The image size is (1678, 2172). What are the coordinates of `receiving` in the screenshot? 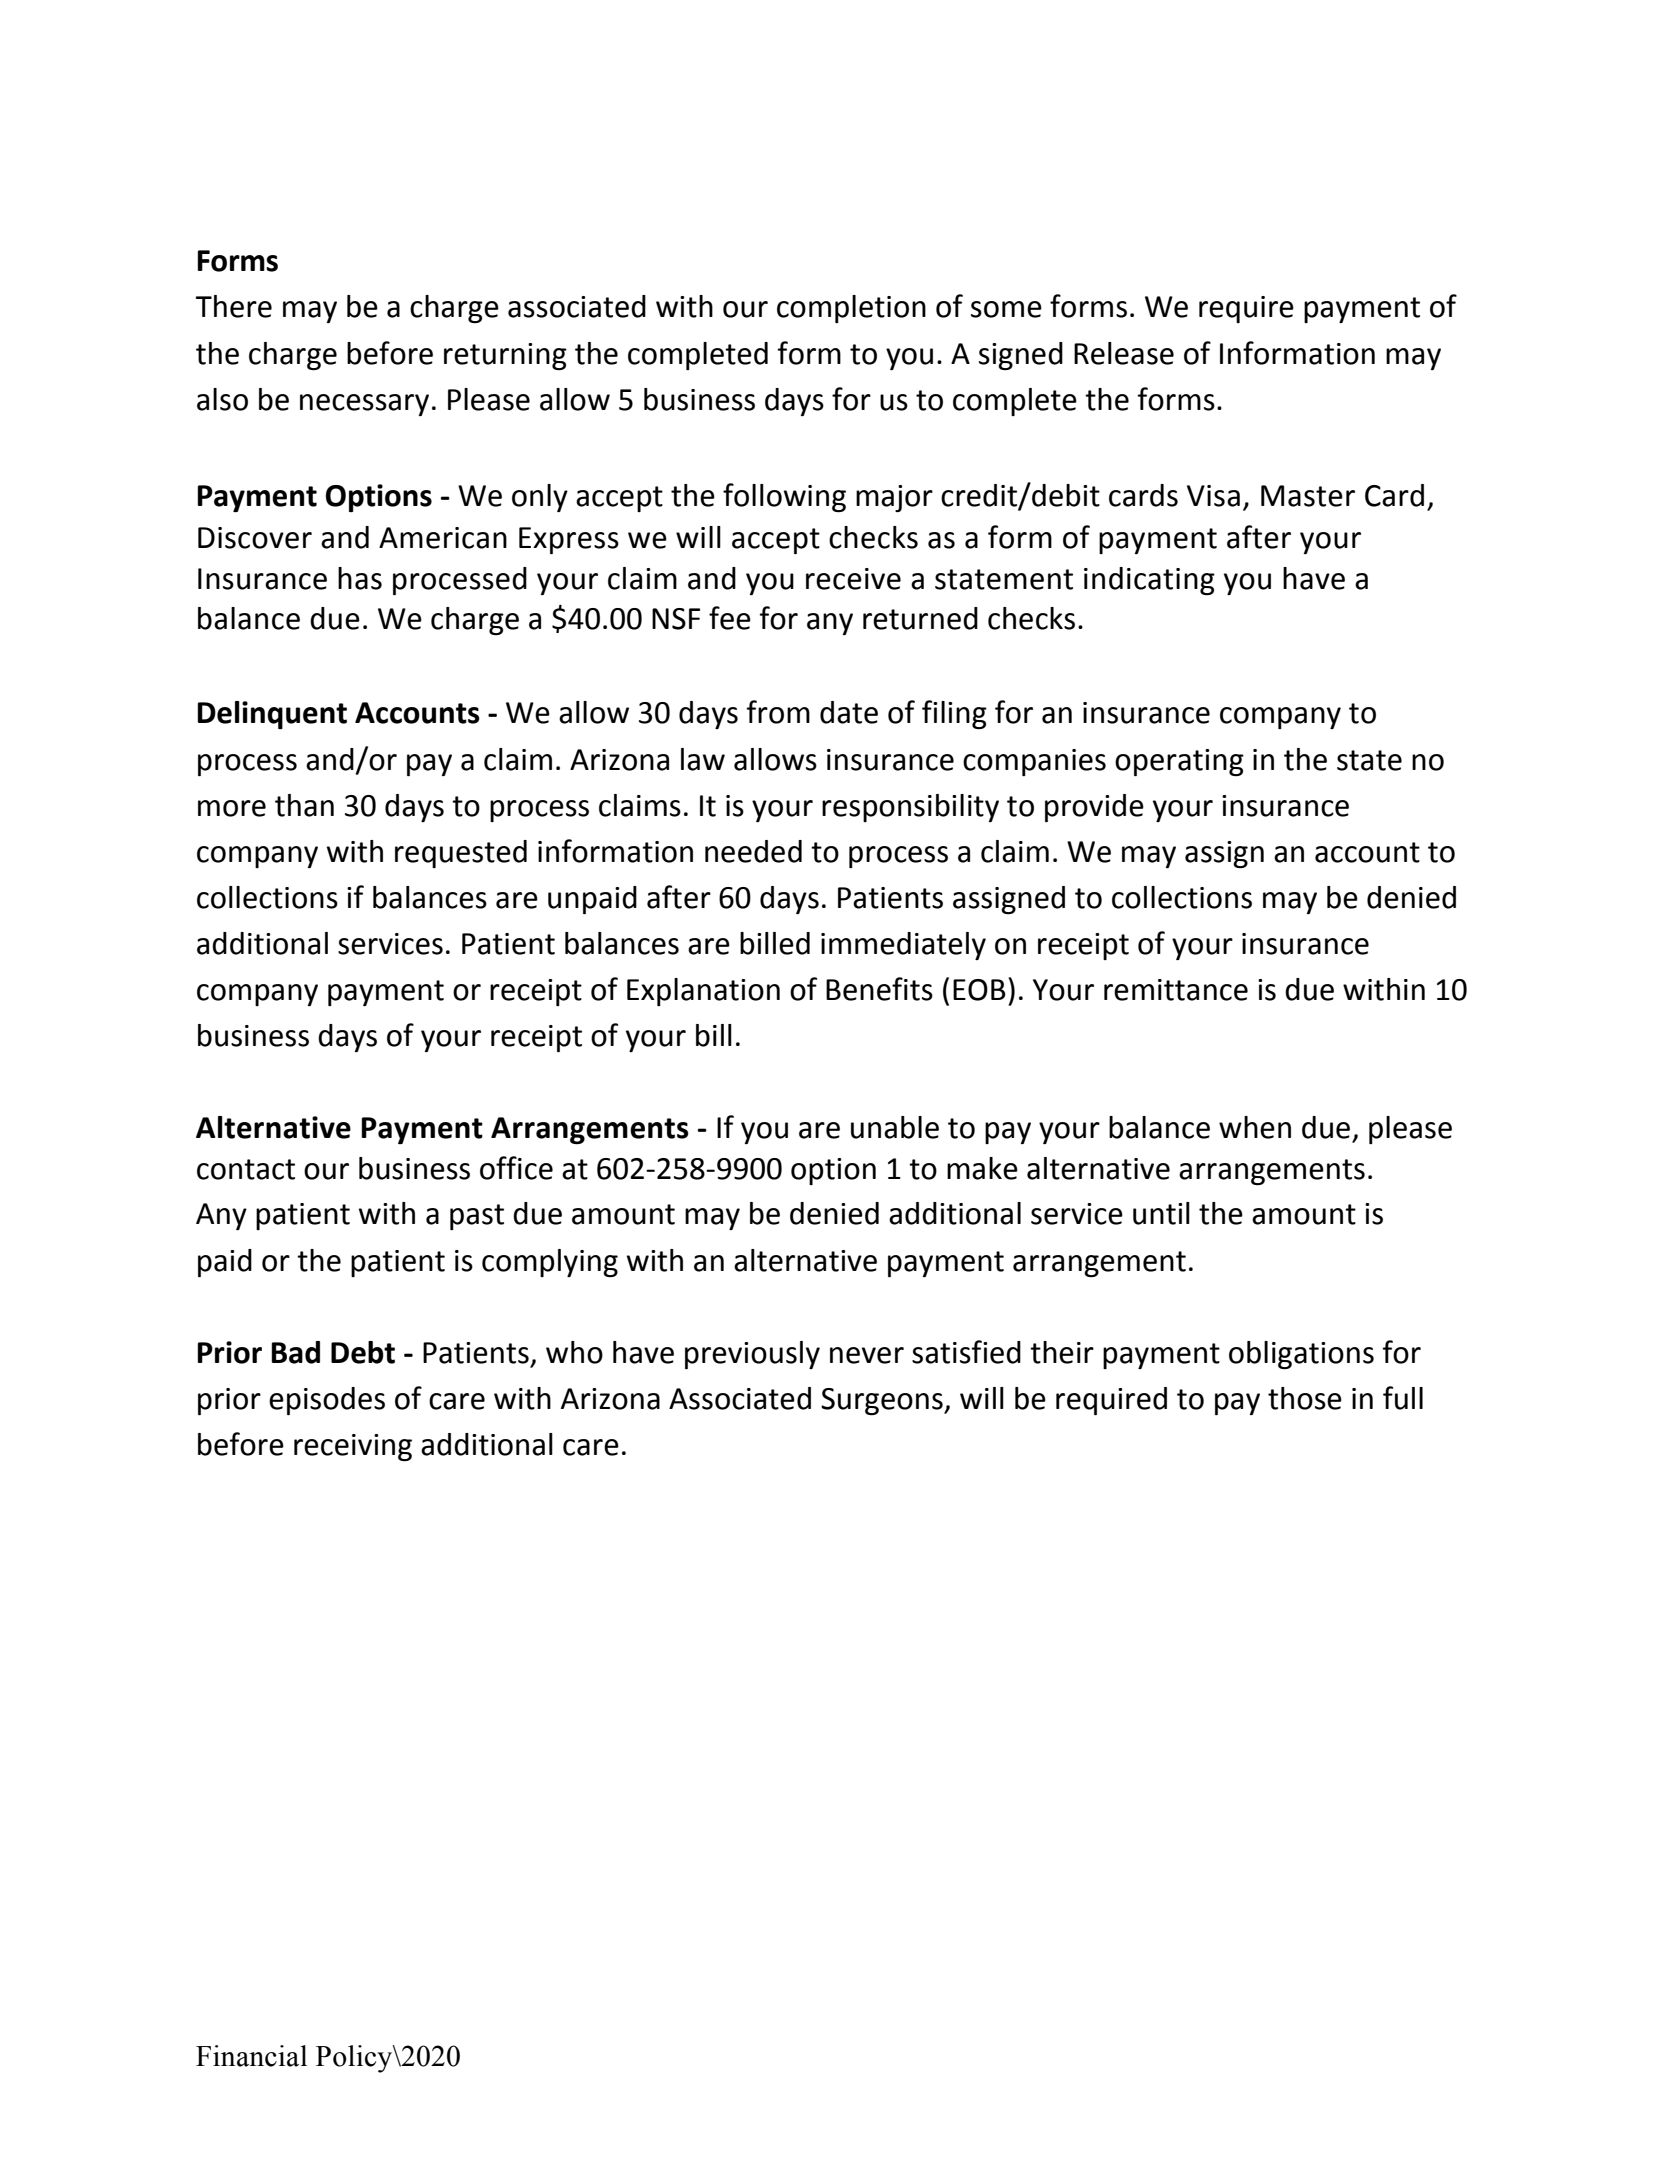 It's located at (353, 1447).
